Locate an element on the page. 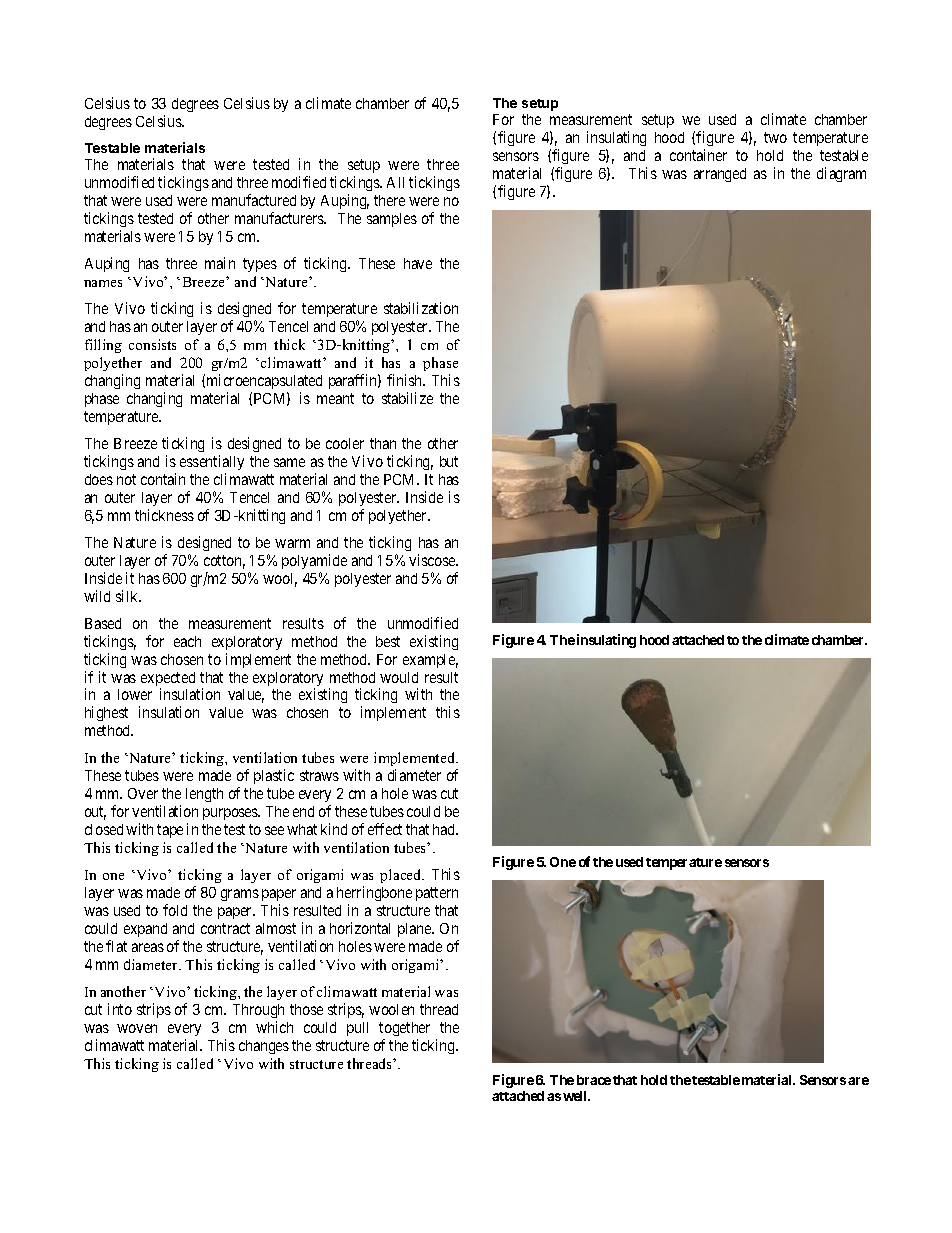 This document has height=1233, width=952. arranged is located at coordinates (720, 175).
